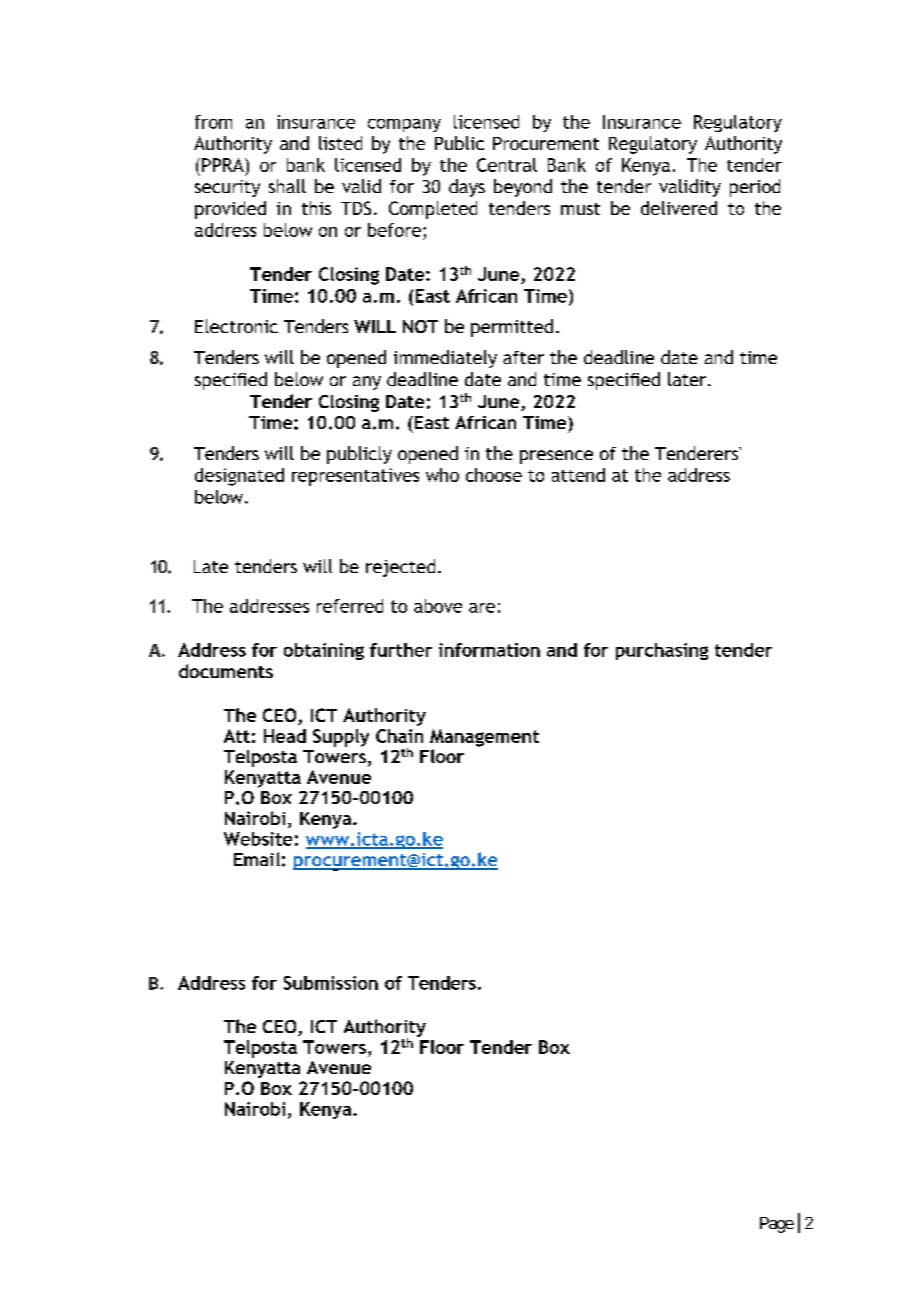 This document has height=1308, width=924. I want to click on Page, so click(777, 1225).
